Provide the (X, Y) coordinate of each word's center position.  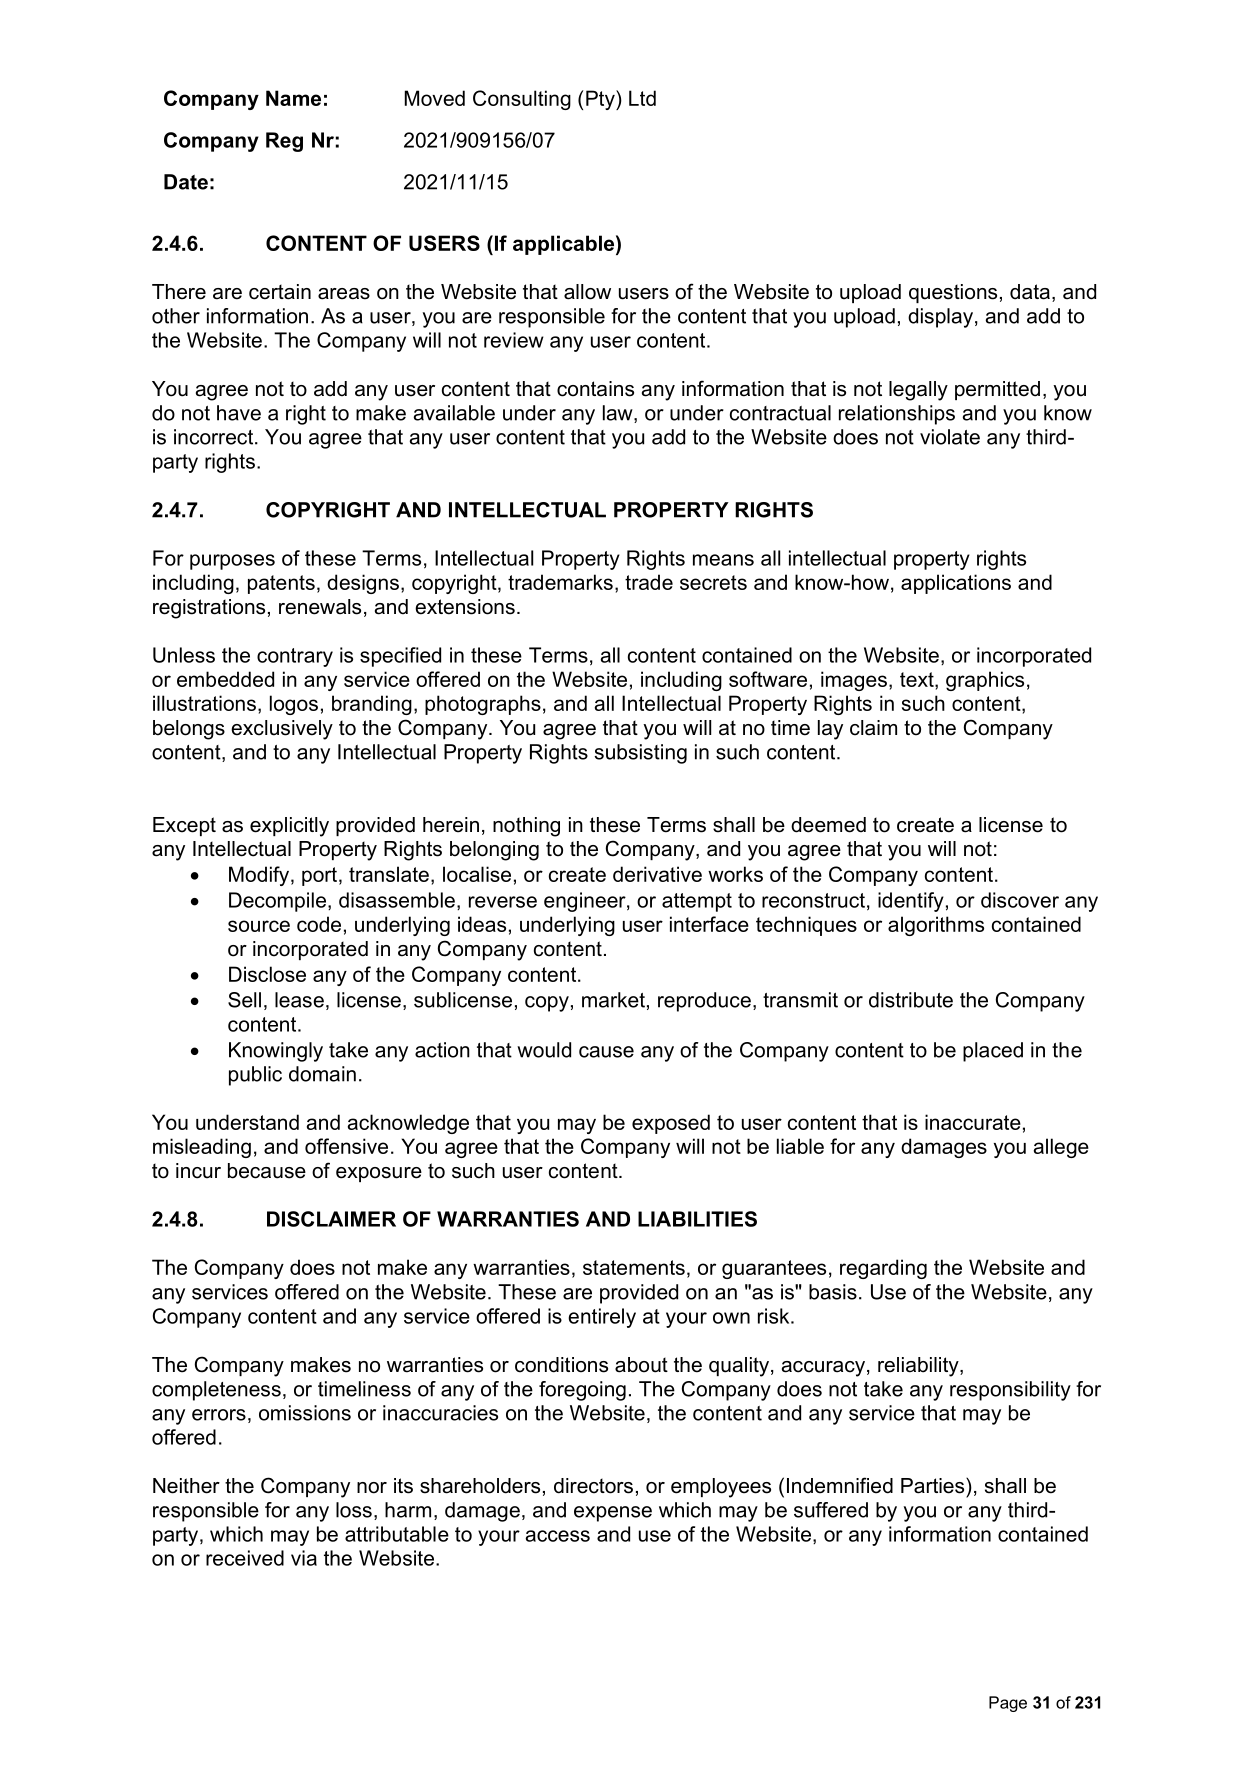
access (557, 1536)
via (304, 1558)
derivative (657, 874)
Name (293, 98)
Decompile (277, 902)
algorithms (936, 926)
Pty (601, 100)
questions (953, 293)
